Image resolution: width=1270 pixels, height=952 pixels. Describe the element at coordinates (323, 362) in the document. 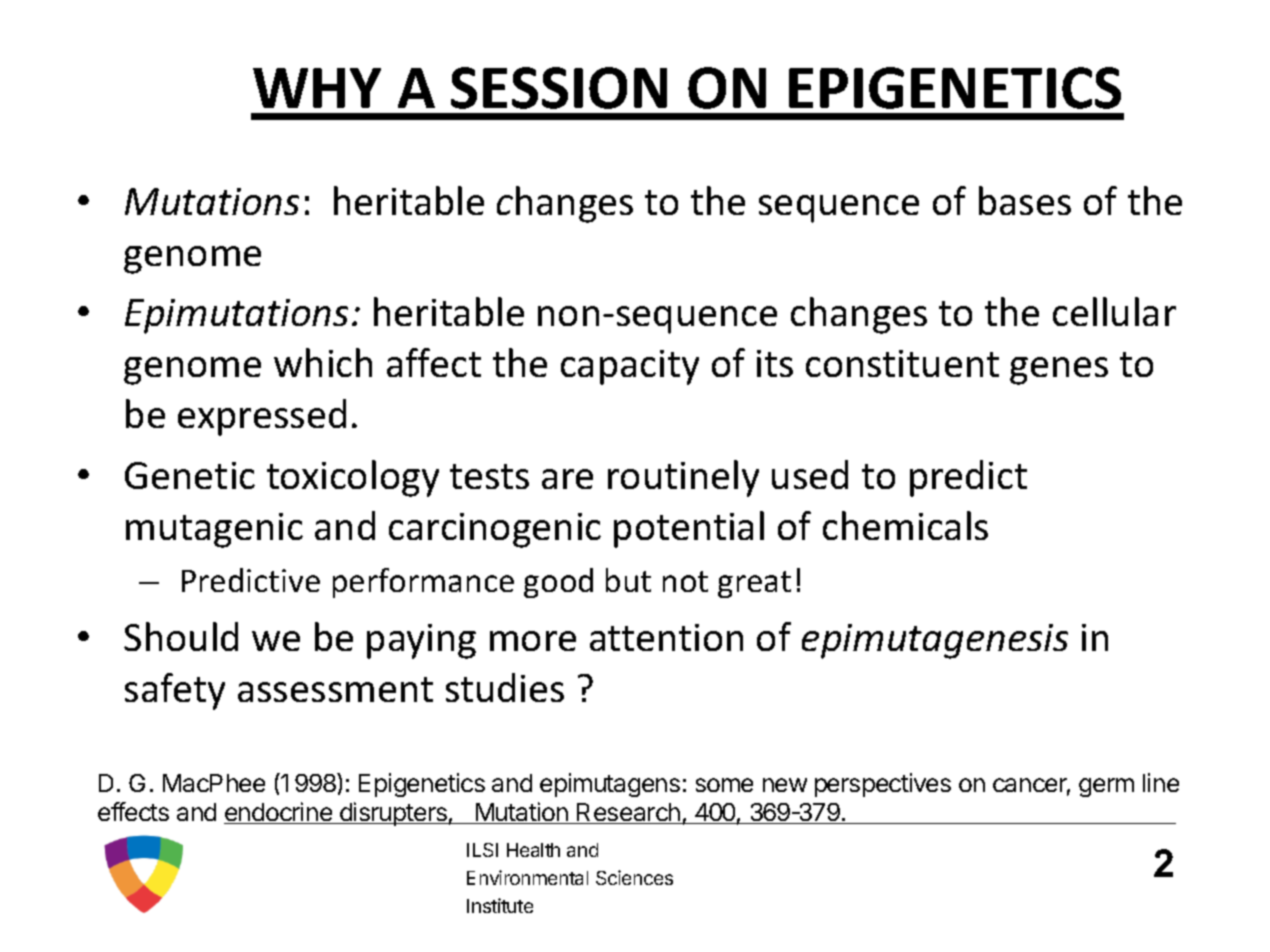

I see `which` at that location.
